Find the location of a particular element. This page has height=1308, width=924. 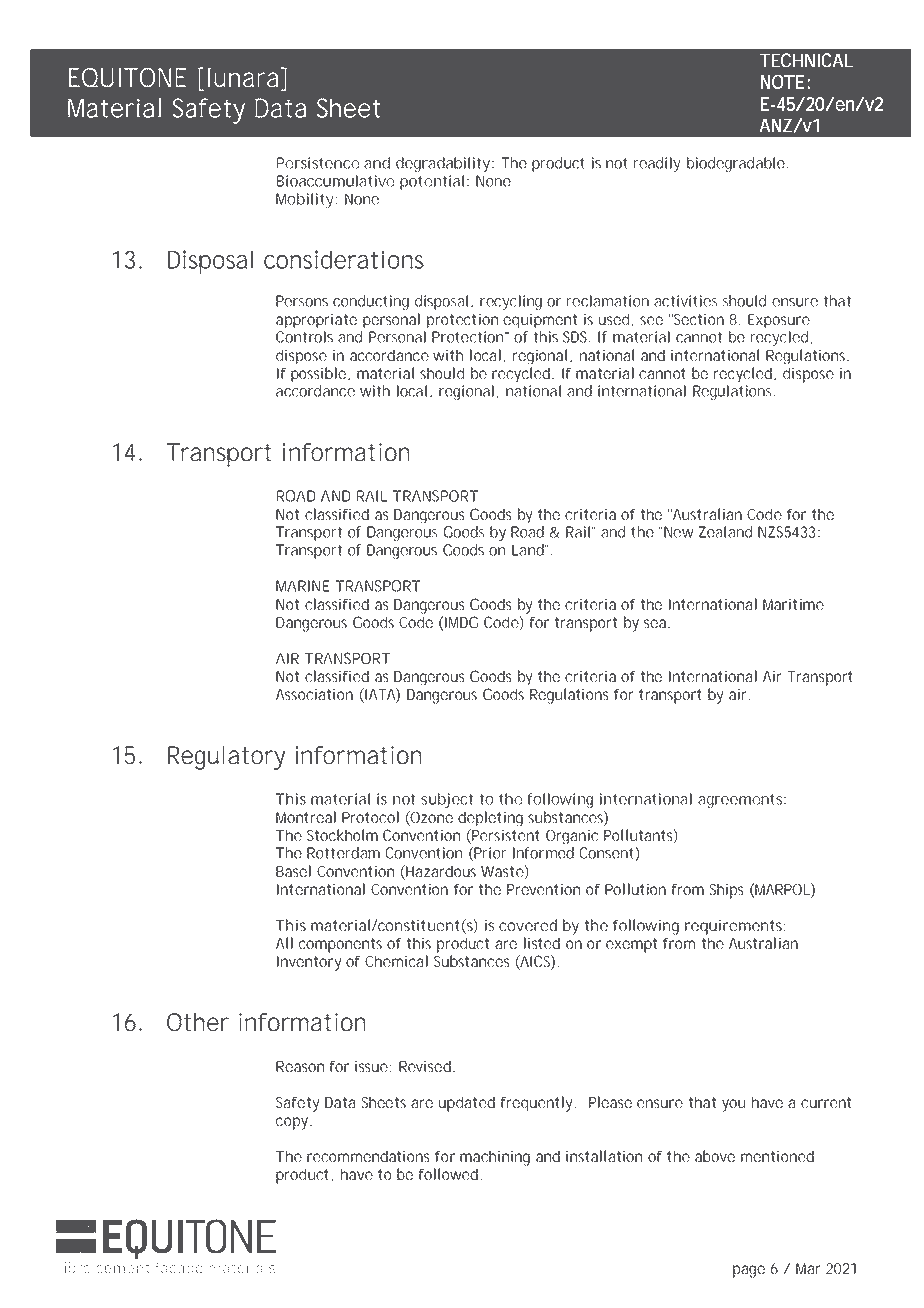

potential is located at coordinates (432, 182).
